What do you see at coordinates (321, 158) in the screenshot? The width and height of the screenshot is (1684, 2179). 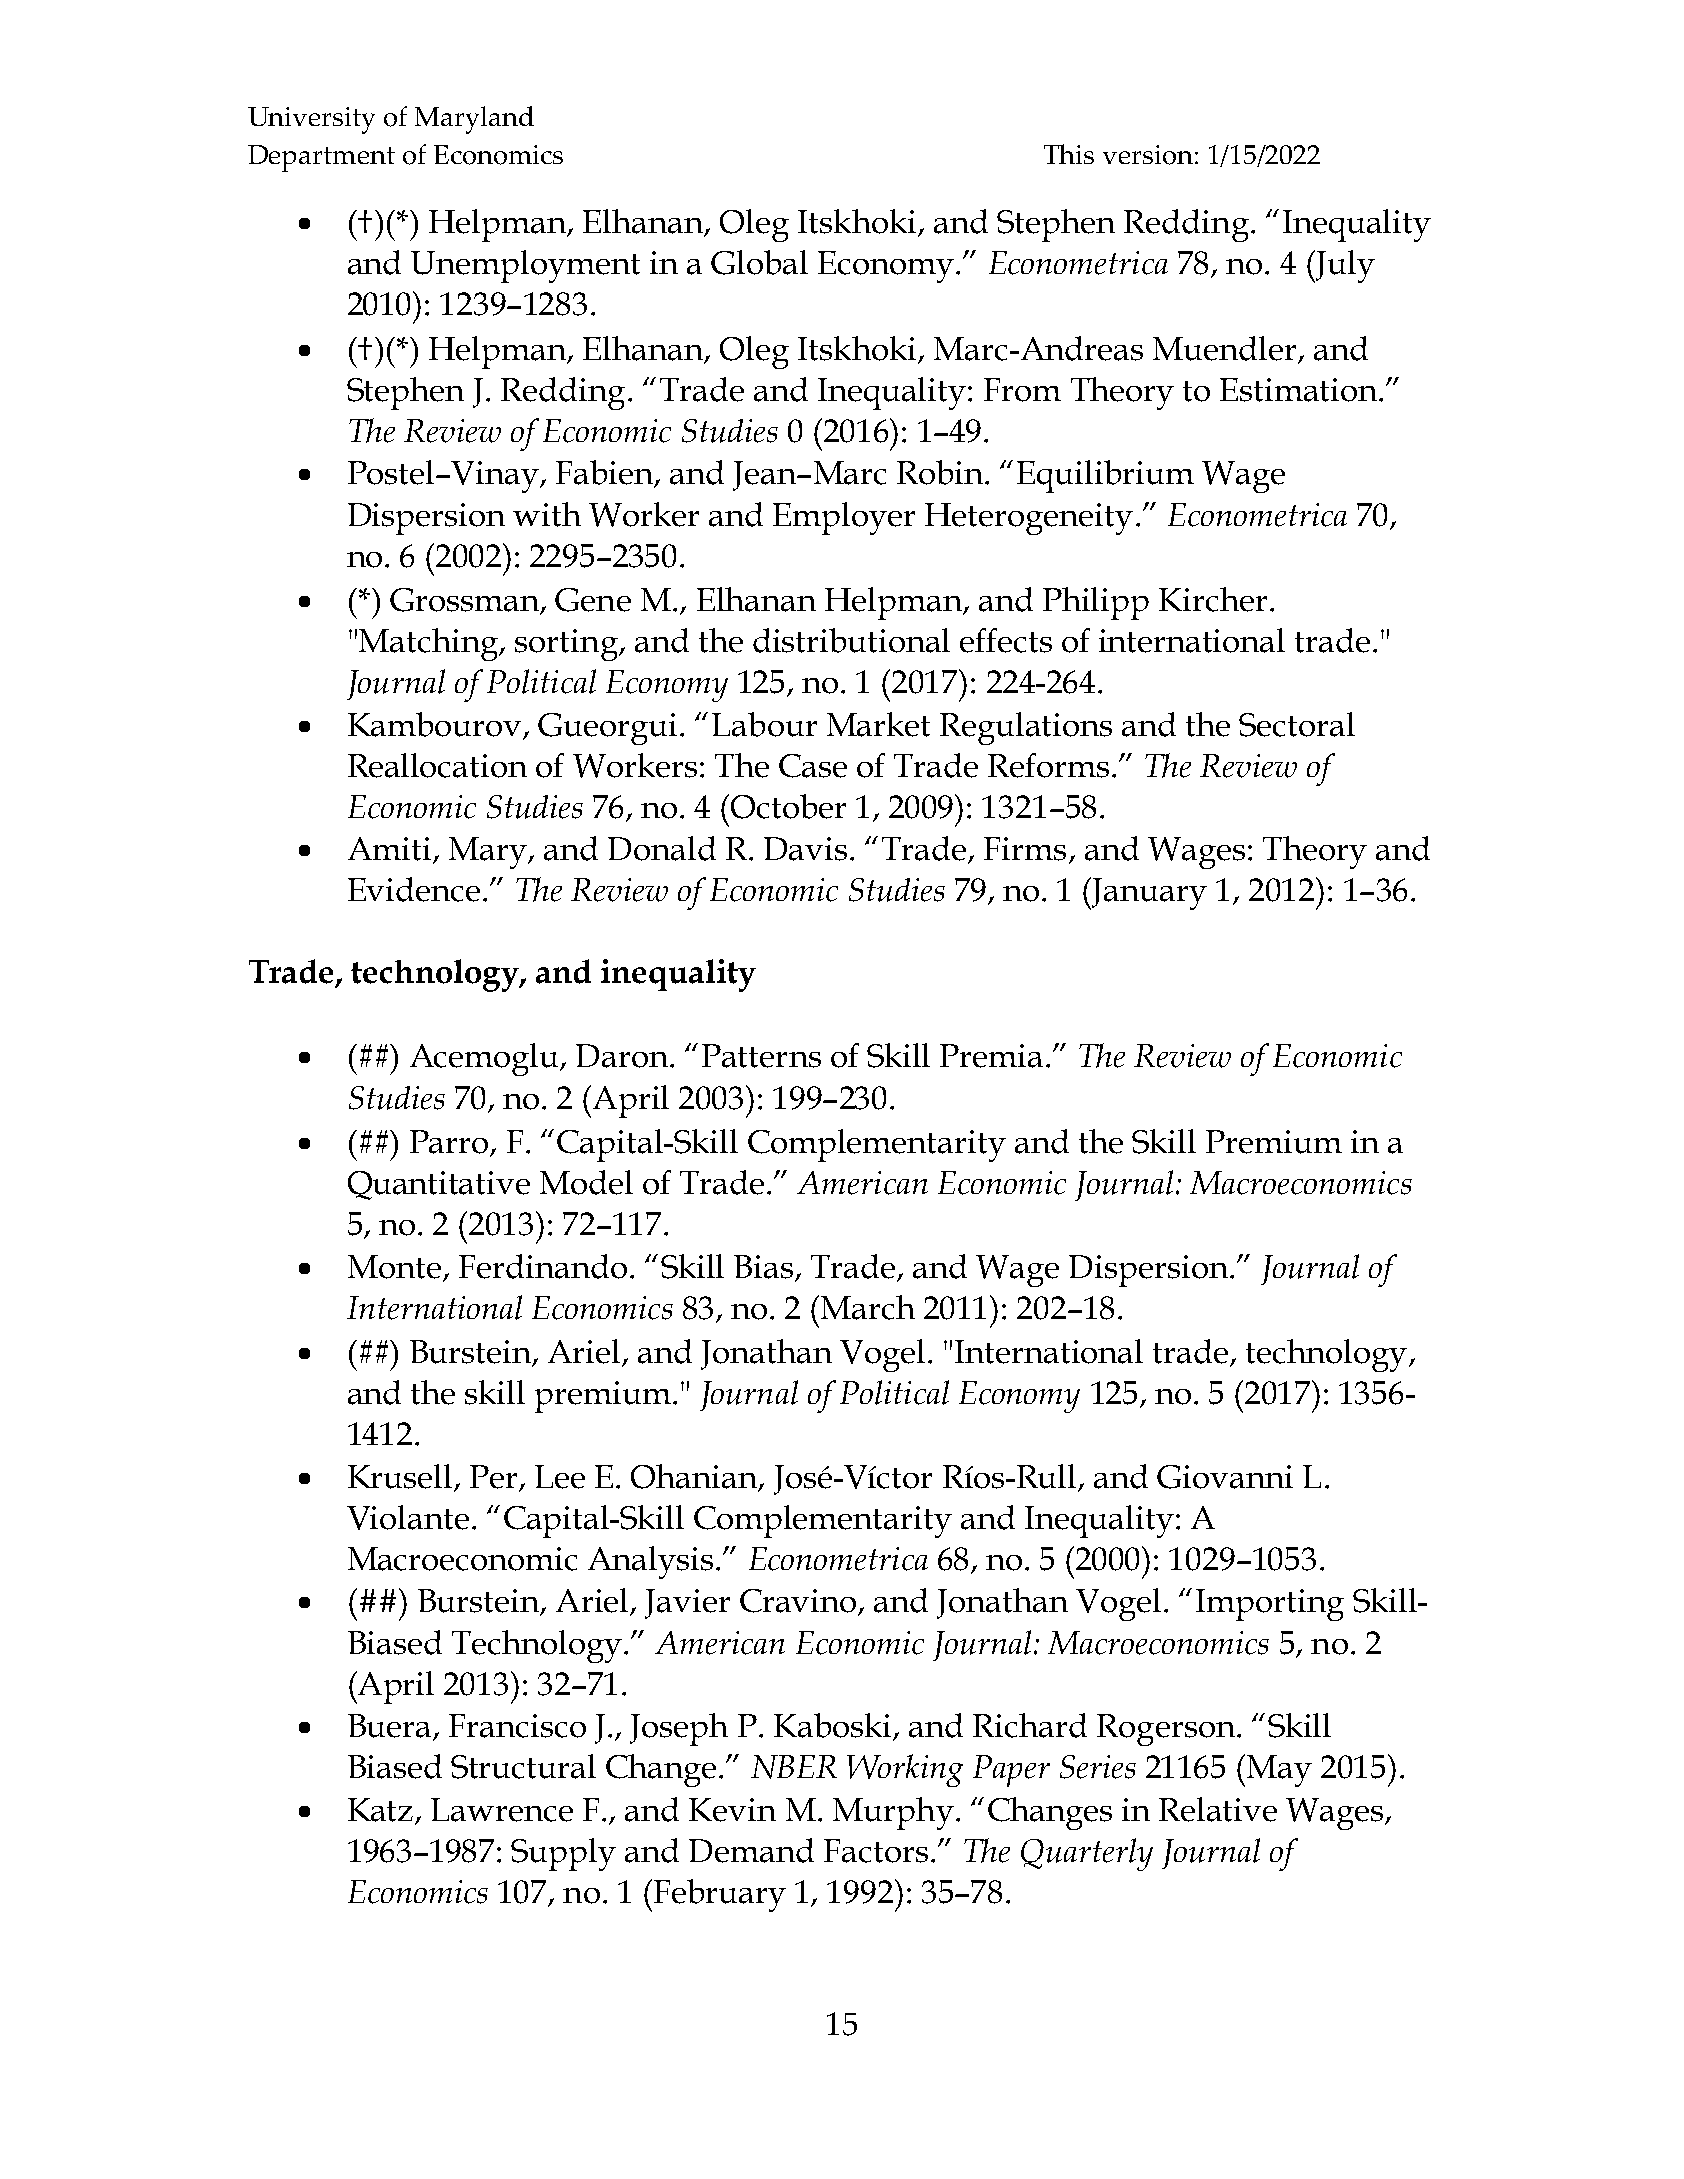 I see `Department` at bounding box center [321, 158].
